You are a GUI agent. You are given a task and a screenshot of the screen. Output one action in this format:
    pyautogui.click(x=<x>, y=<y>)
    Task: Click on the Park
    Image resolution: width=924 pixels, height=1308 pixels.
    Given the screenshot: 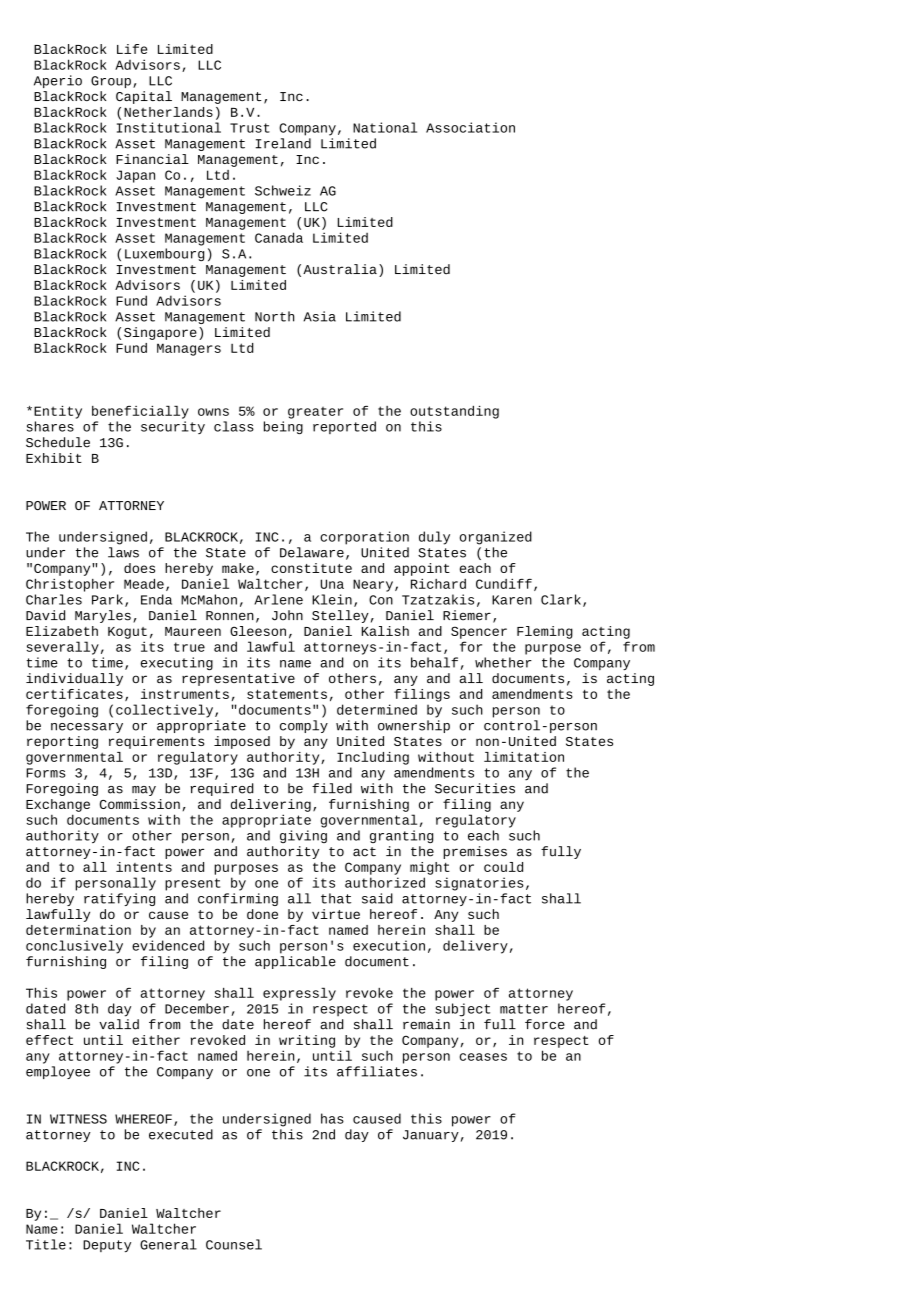 What is the action you would take?
    pyautogui.click(x=107, y=599)
